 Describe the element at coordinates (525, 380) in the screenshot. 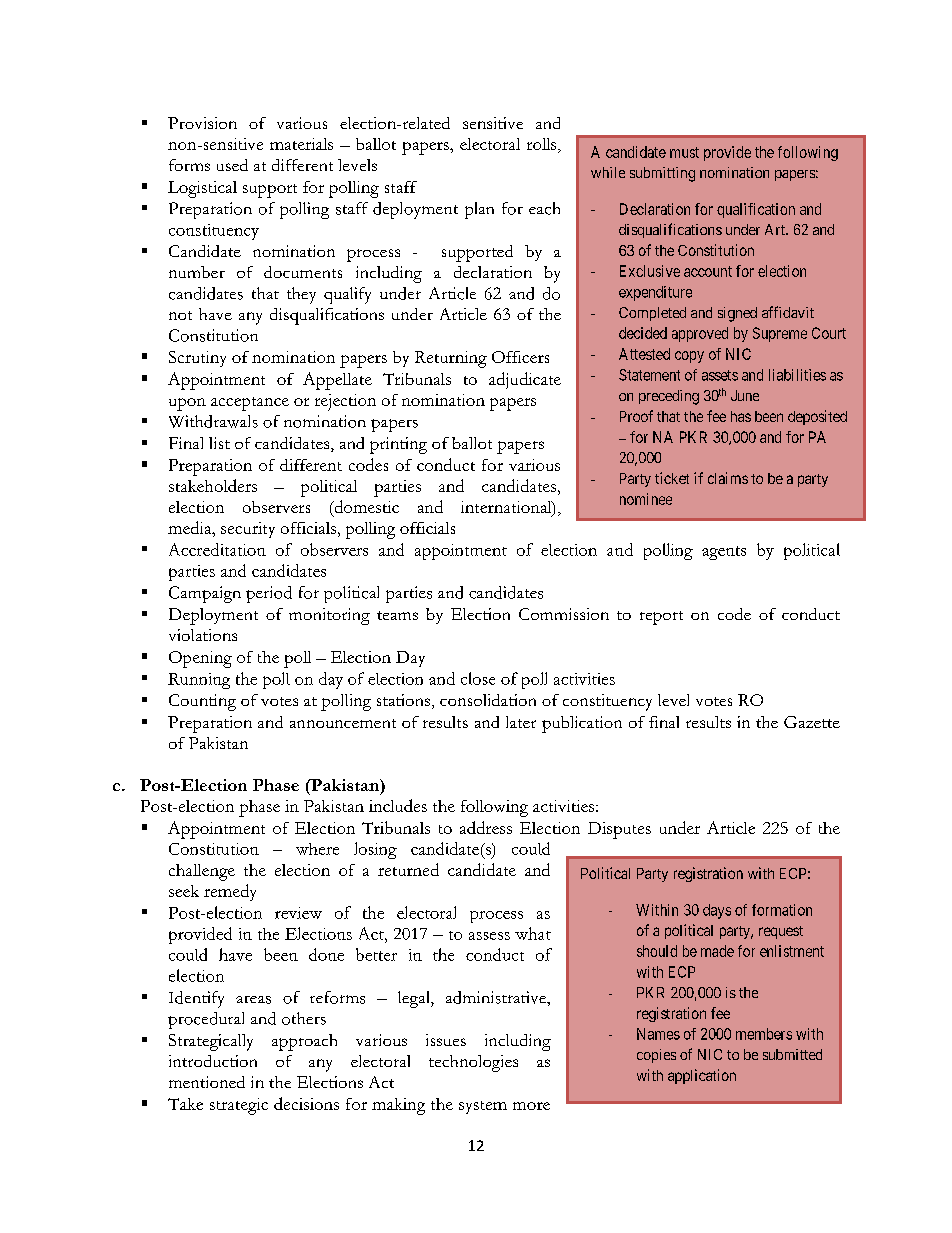

I see `adjudicate` at that location.
